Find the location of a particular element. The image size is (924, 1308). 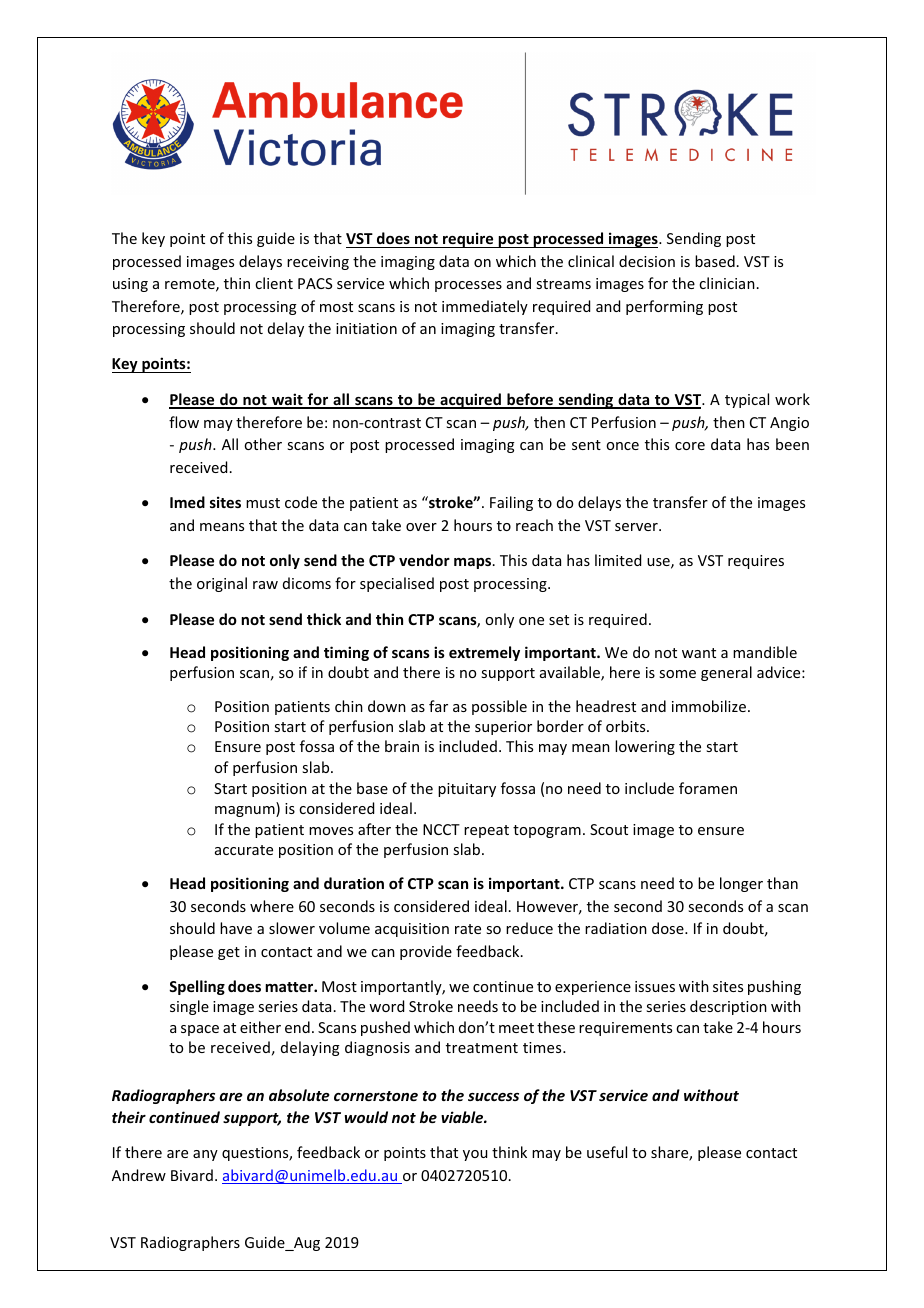

client is located at coordinates (274, 283).
